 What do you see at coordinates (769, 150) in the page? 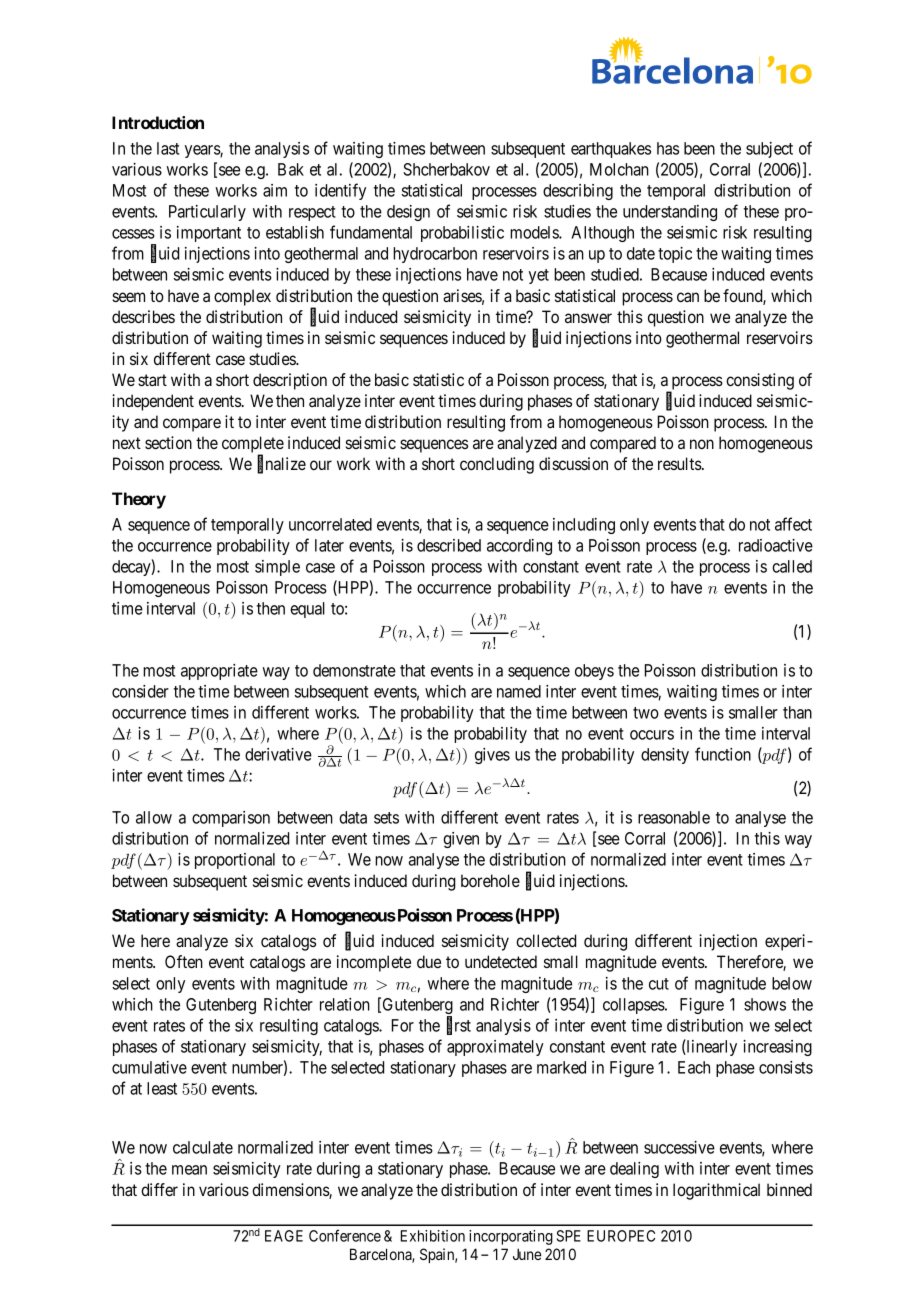
I see `subject` at bounding box center [769, 150].
